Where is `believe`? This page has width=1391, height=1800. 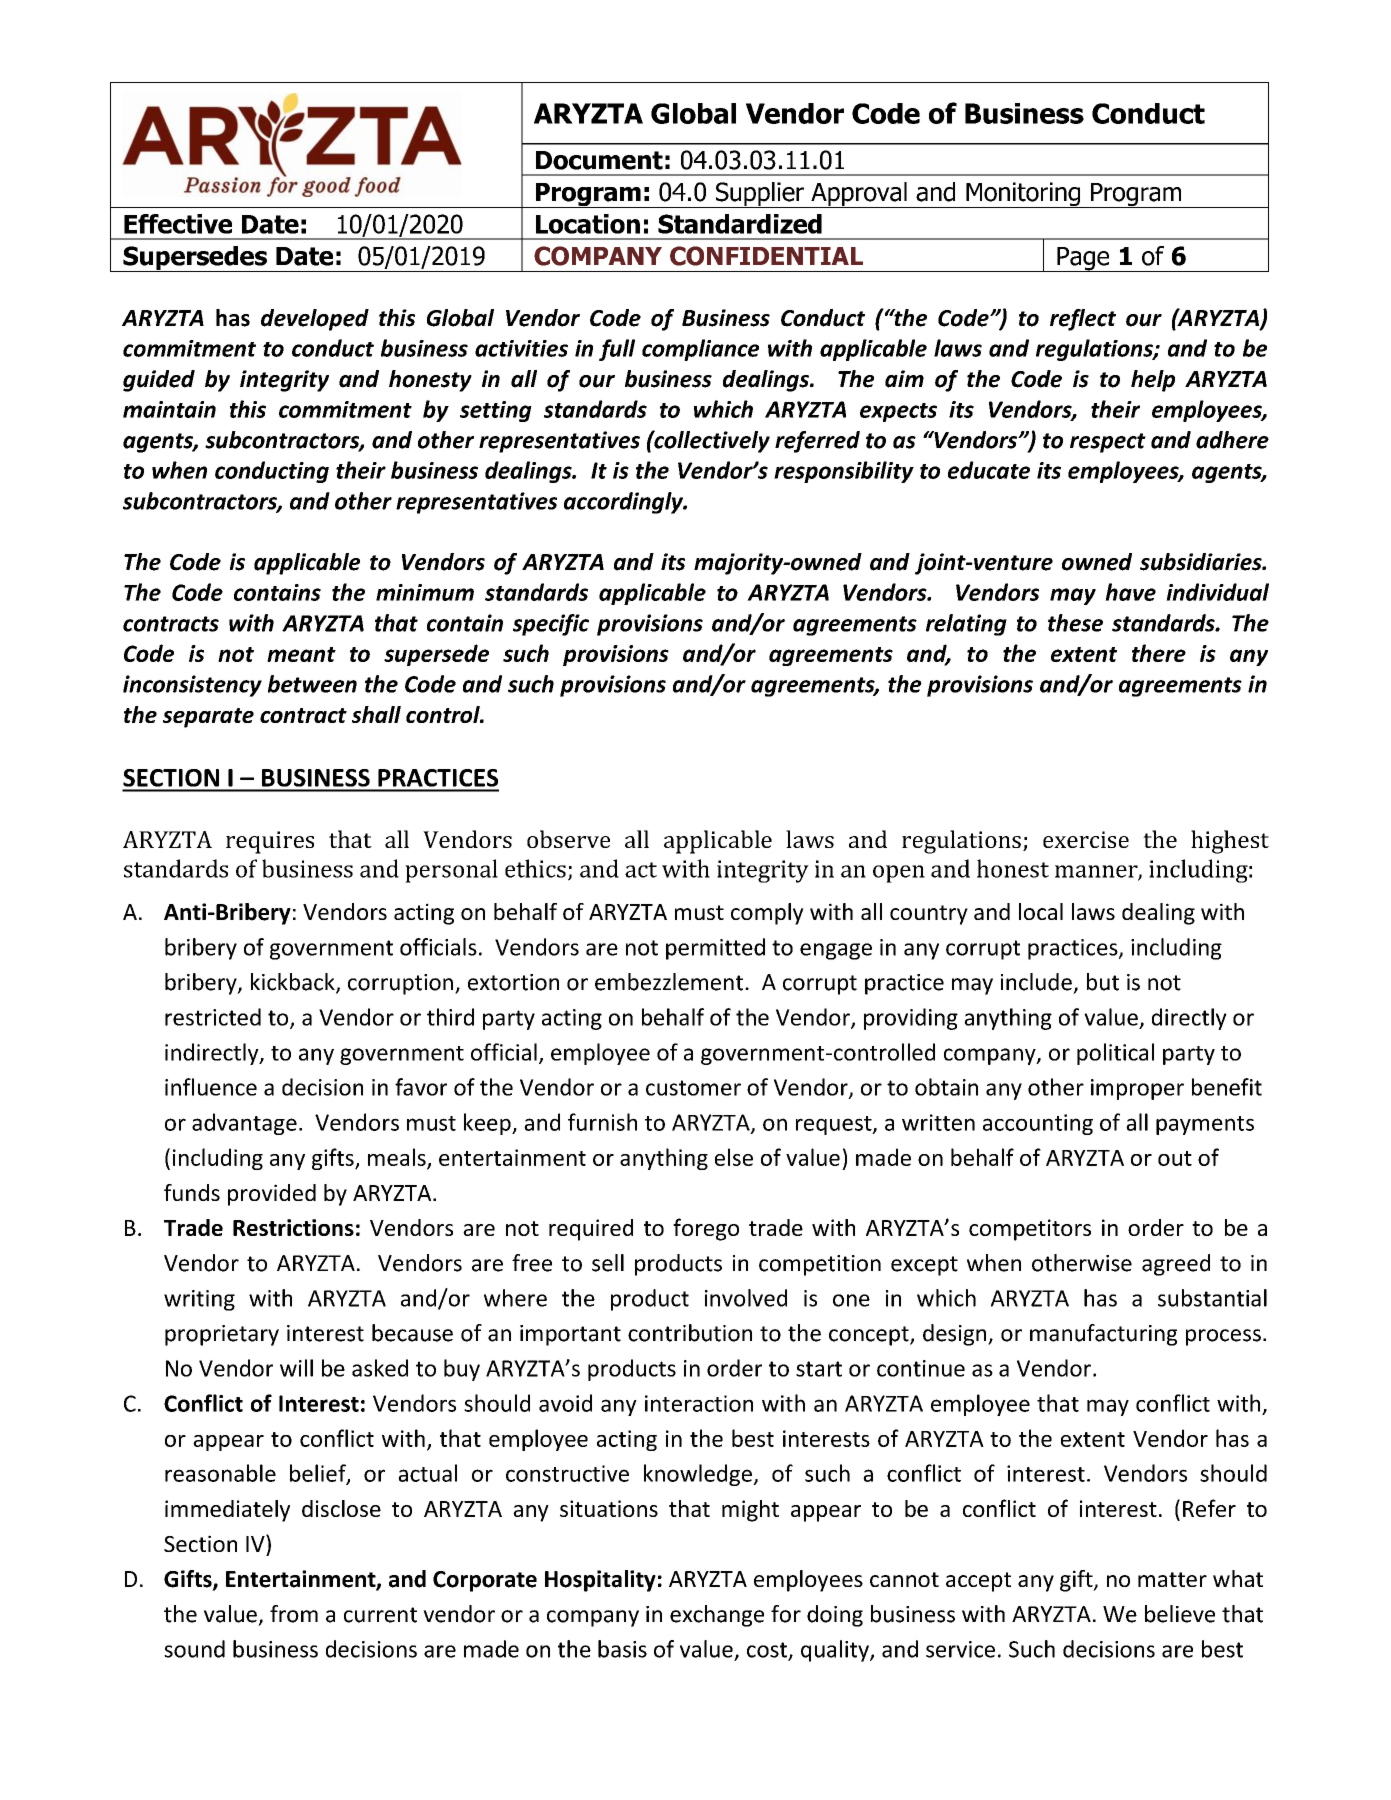 believe is located at coordinates (1180, 1614).
